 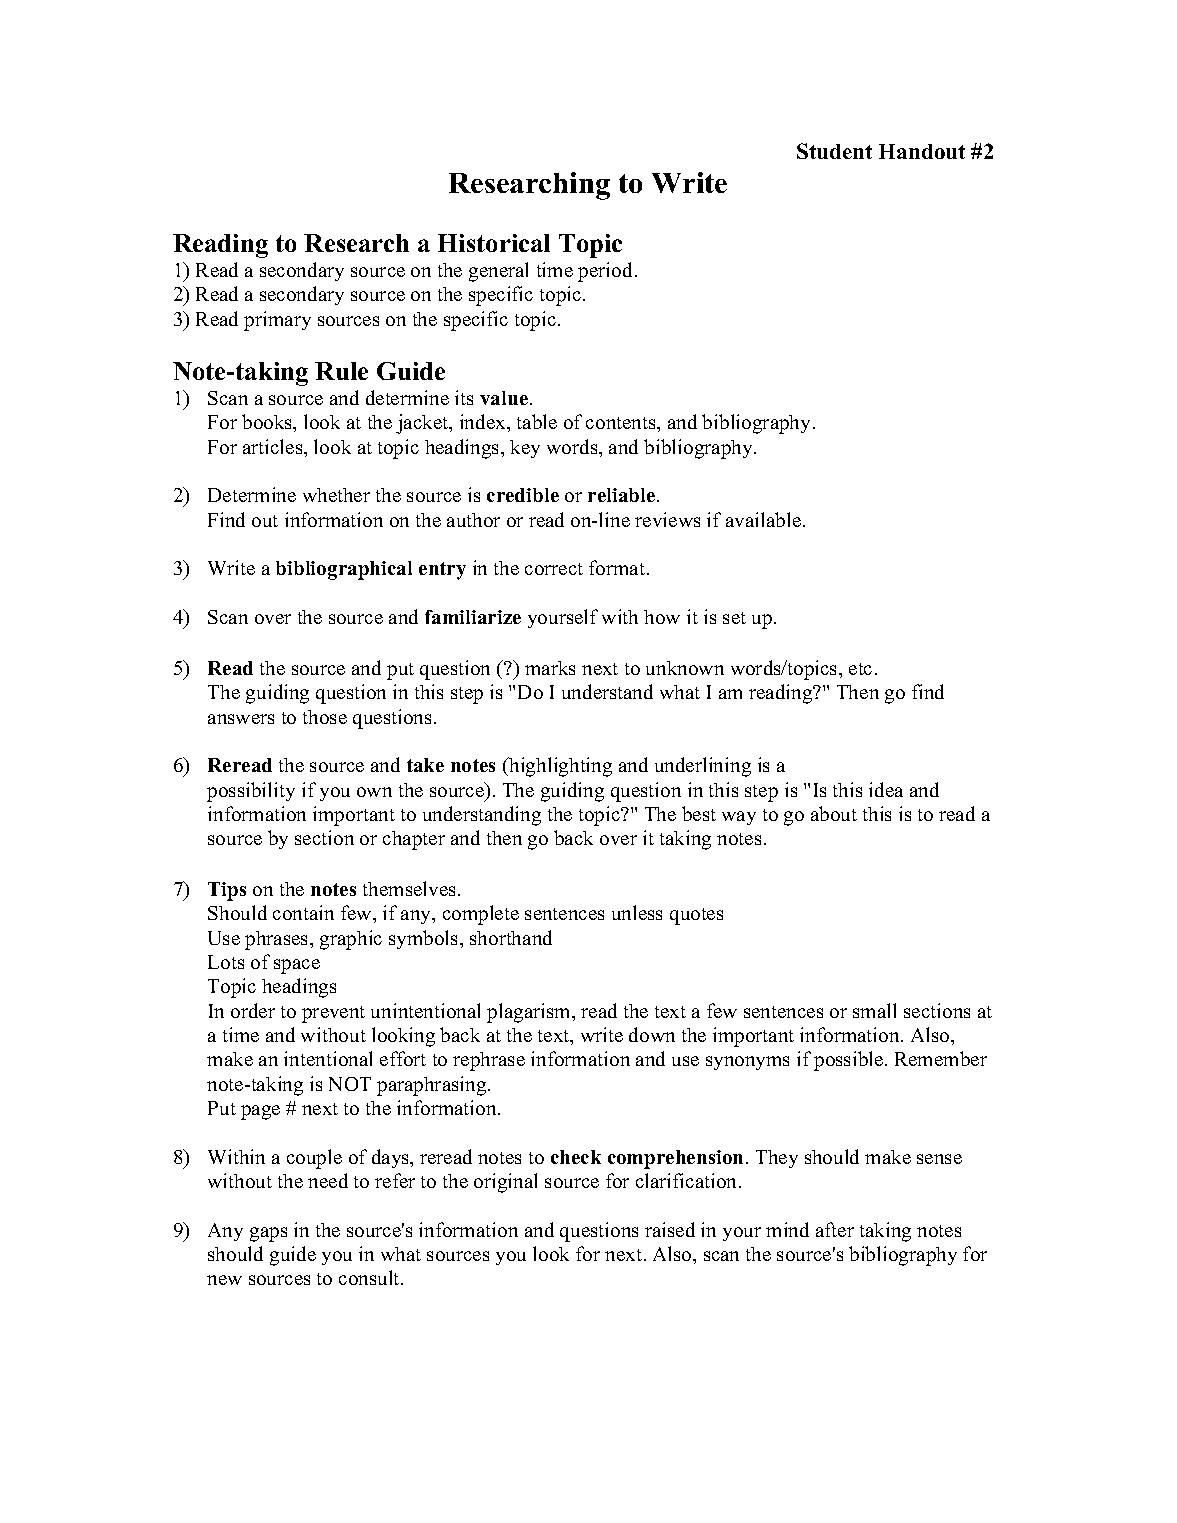 I want to click on primary, so click(x=277, y=321).
